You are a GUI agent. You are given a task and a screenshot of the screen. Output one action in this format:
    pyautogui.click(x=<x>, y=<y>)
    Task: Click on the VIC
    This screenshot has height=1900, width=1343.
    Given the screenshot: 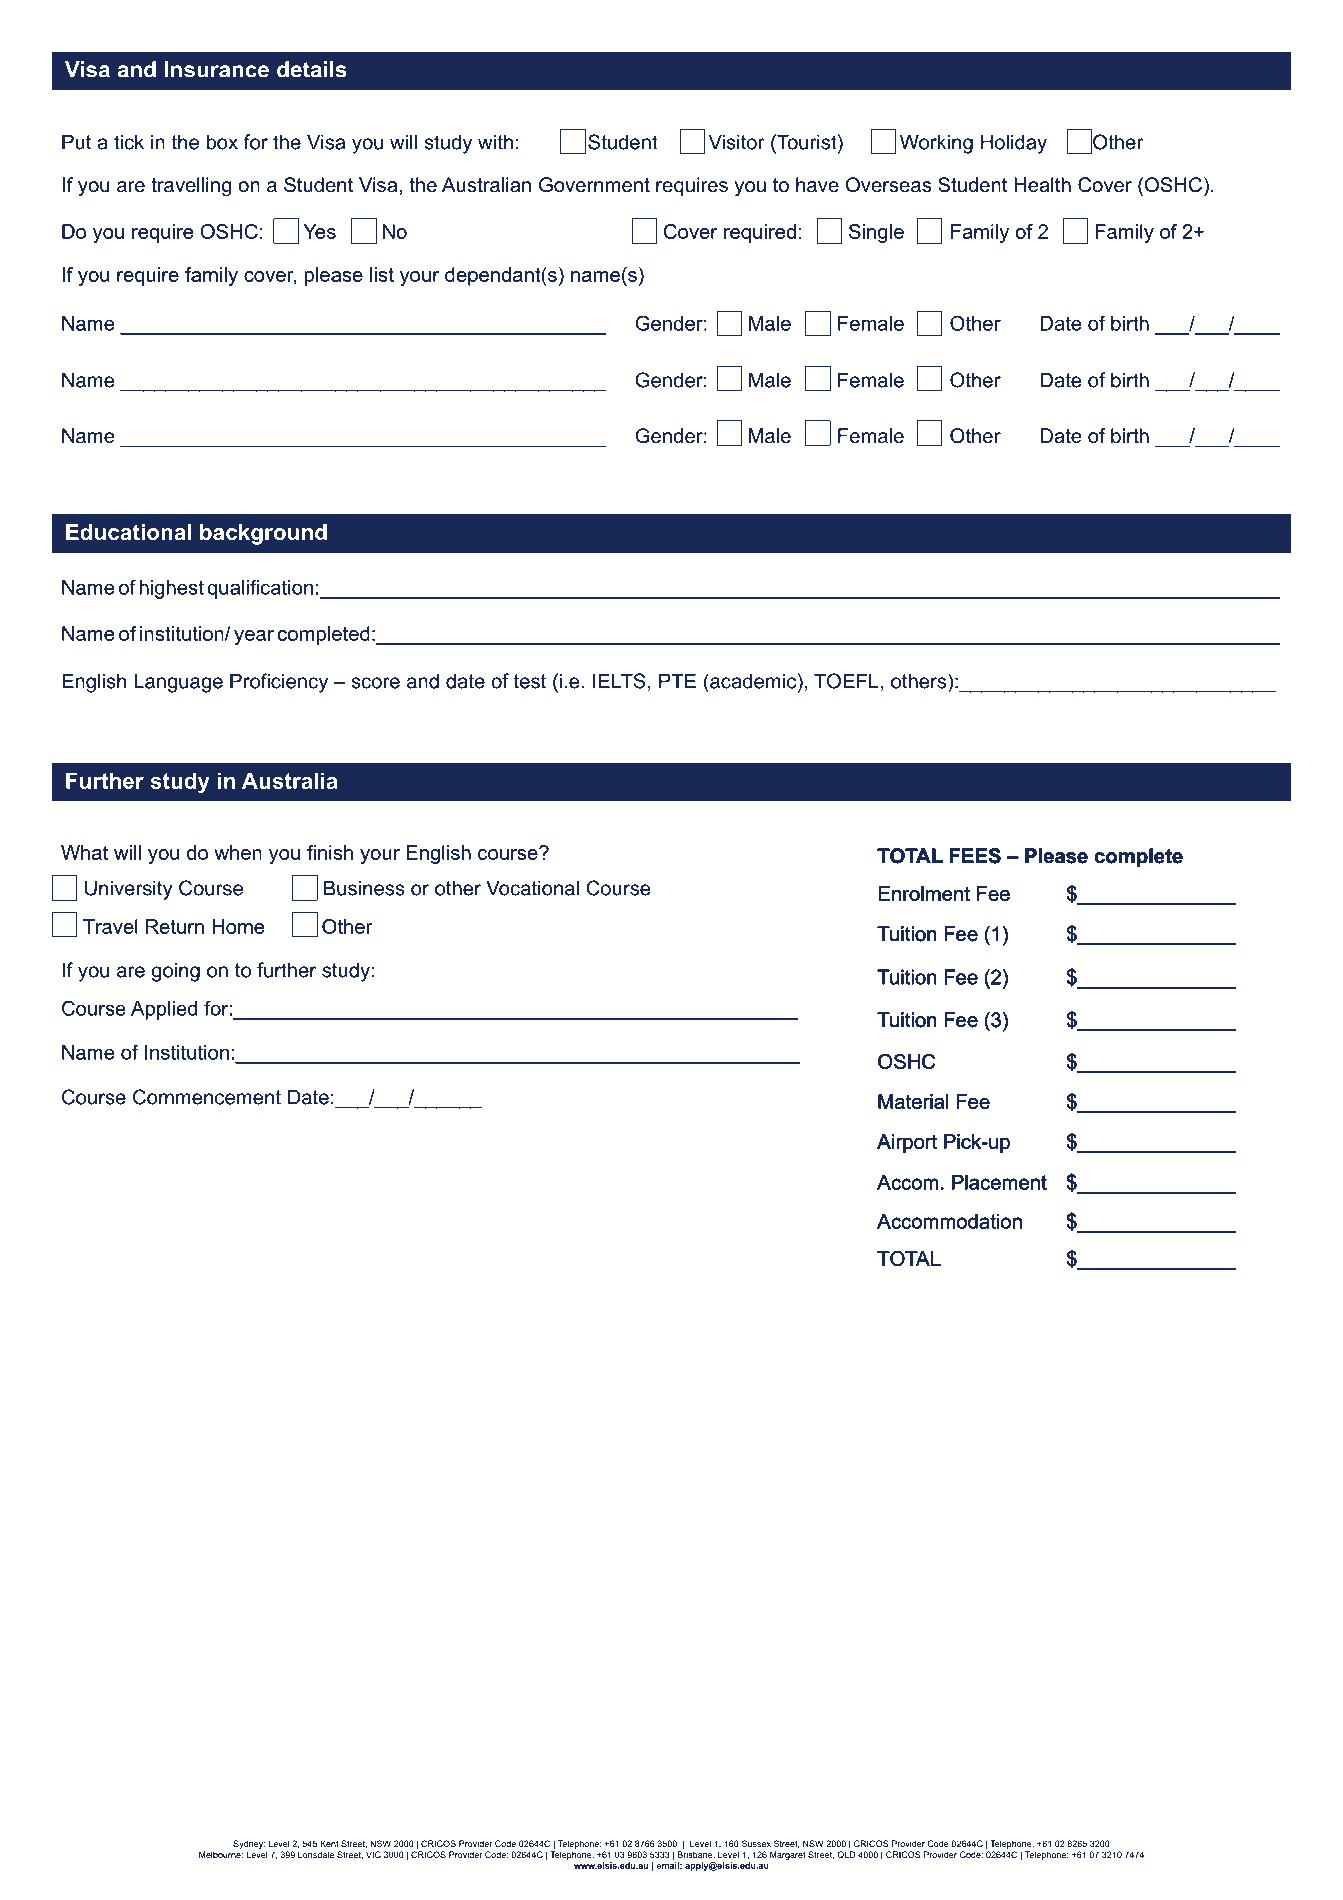 What is the action you would take?
    pyautogui.click(x=373, y=1854)
